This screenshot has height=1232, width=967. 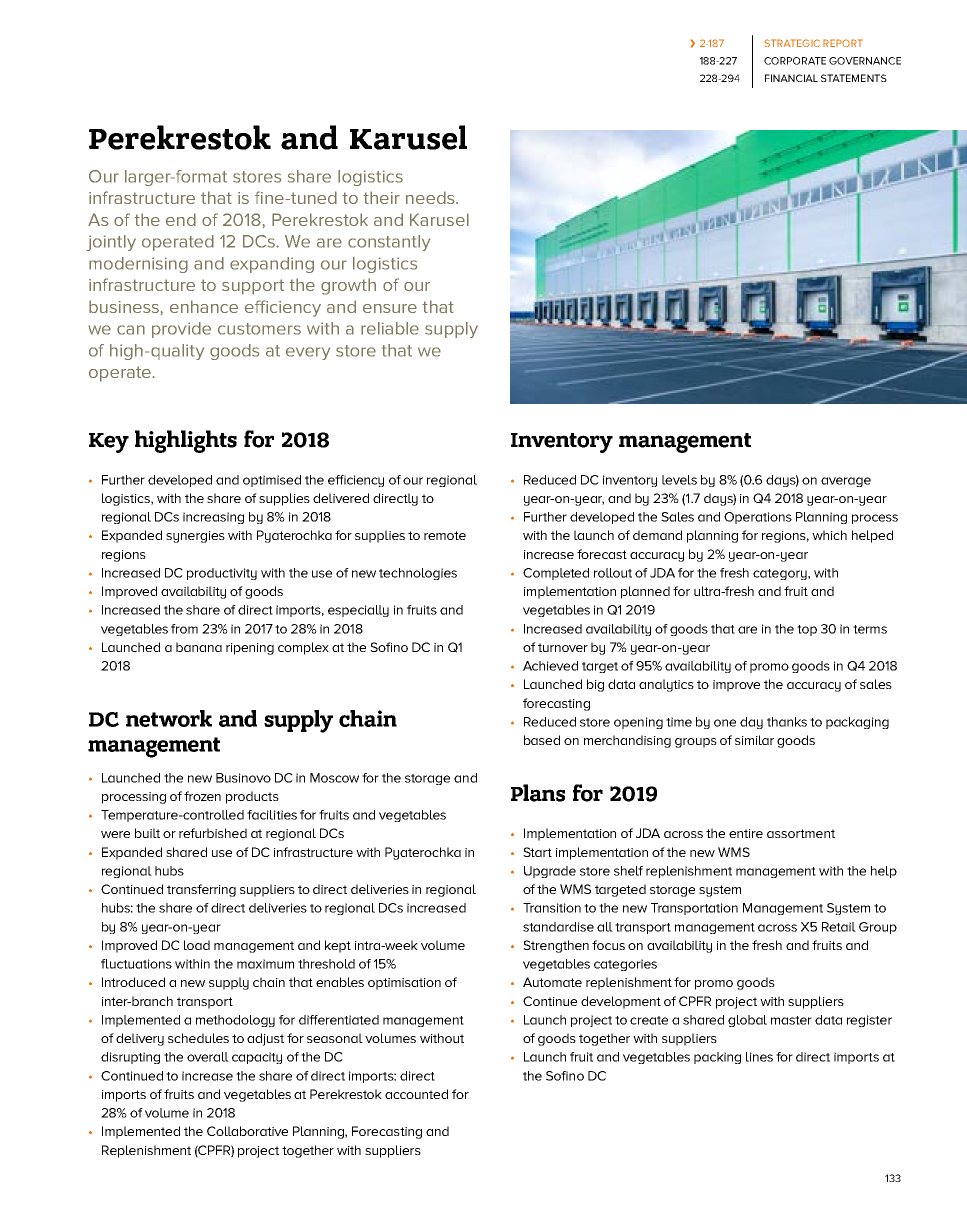 What do you see at coordinates (807, 630) in the screenshot?
I see `top` at bounding box center [807, 630].
